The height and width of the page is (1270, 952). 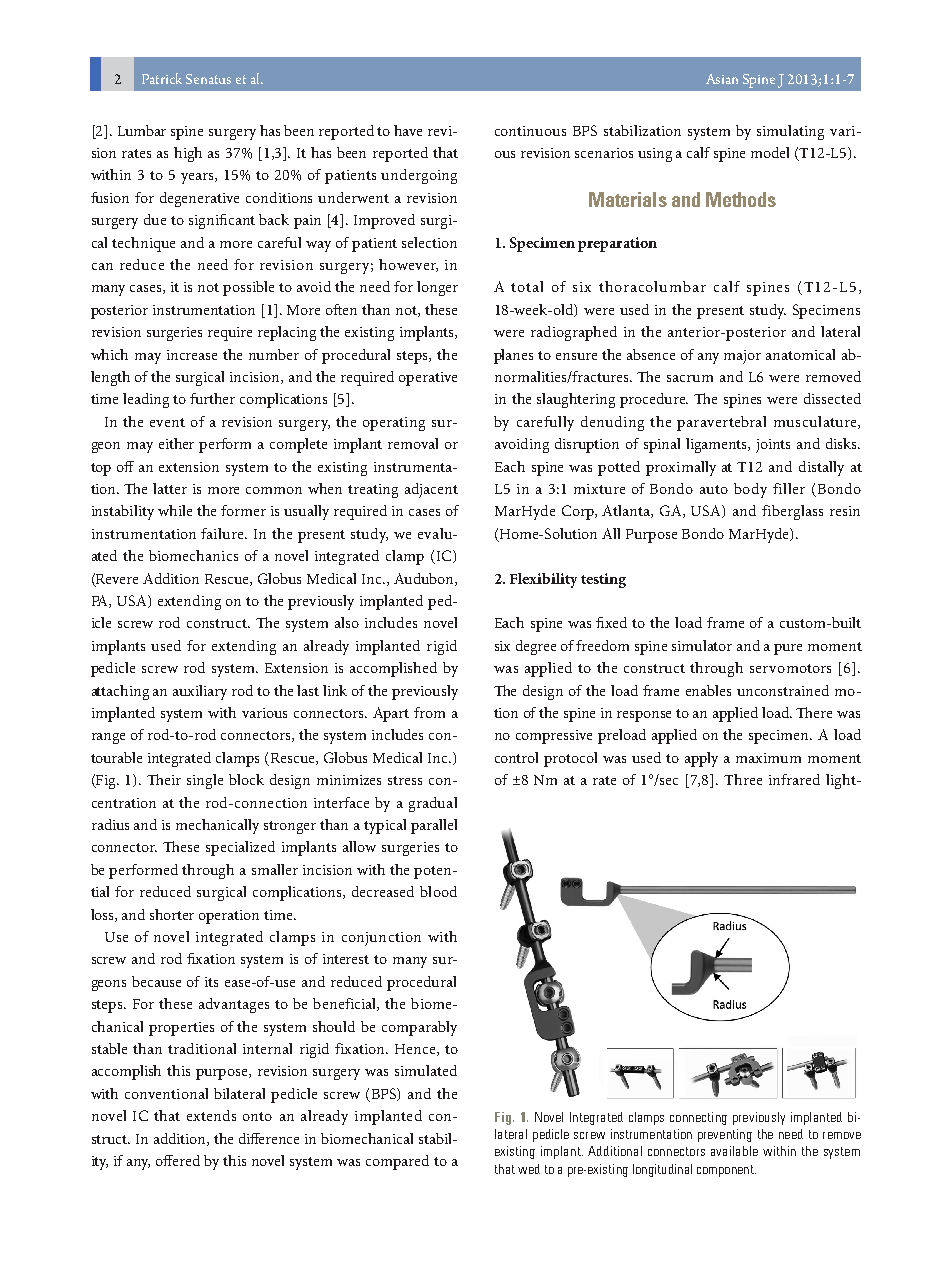 I want to click on wed, so click(x=529, y=1169).
